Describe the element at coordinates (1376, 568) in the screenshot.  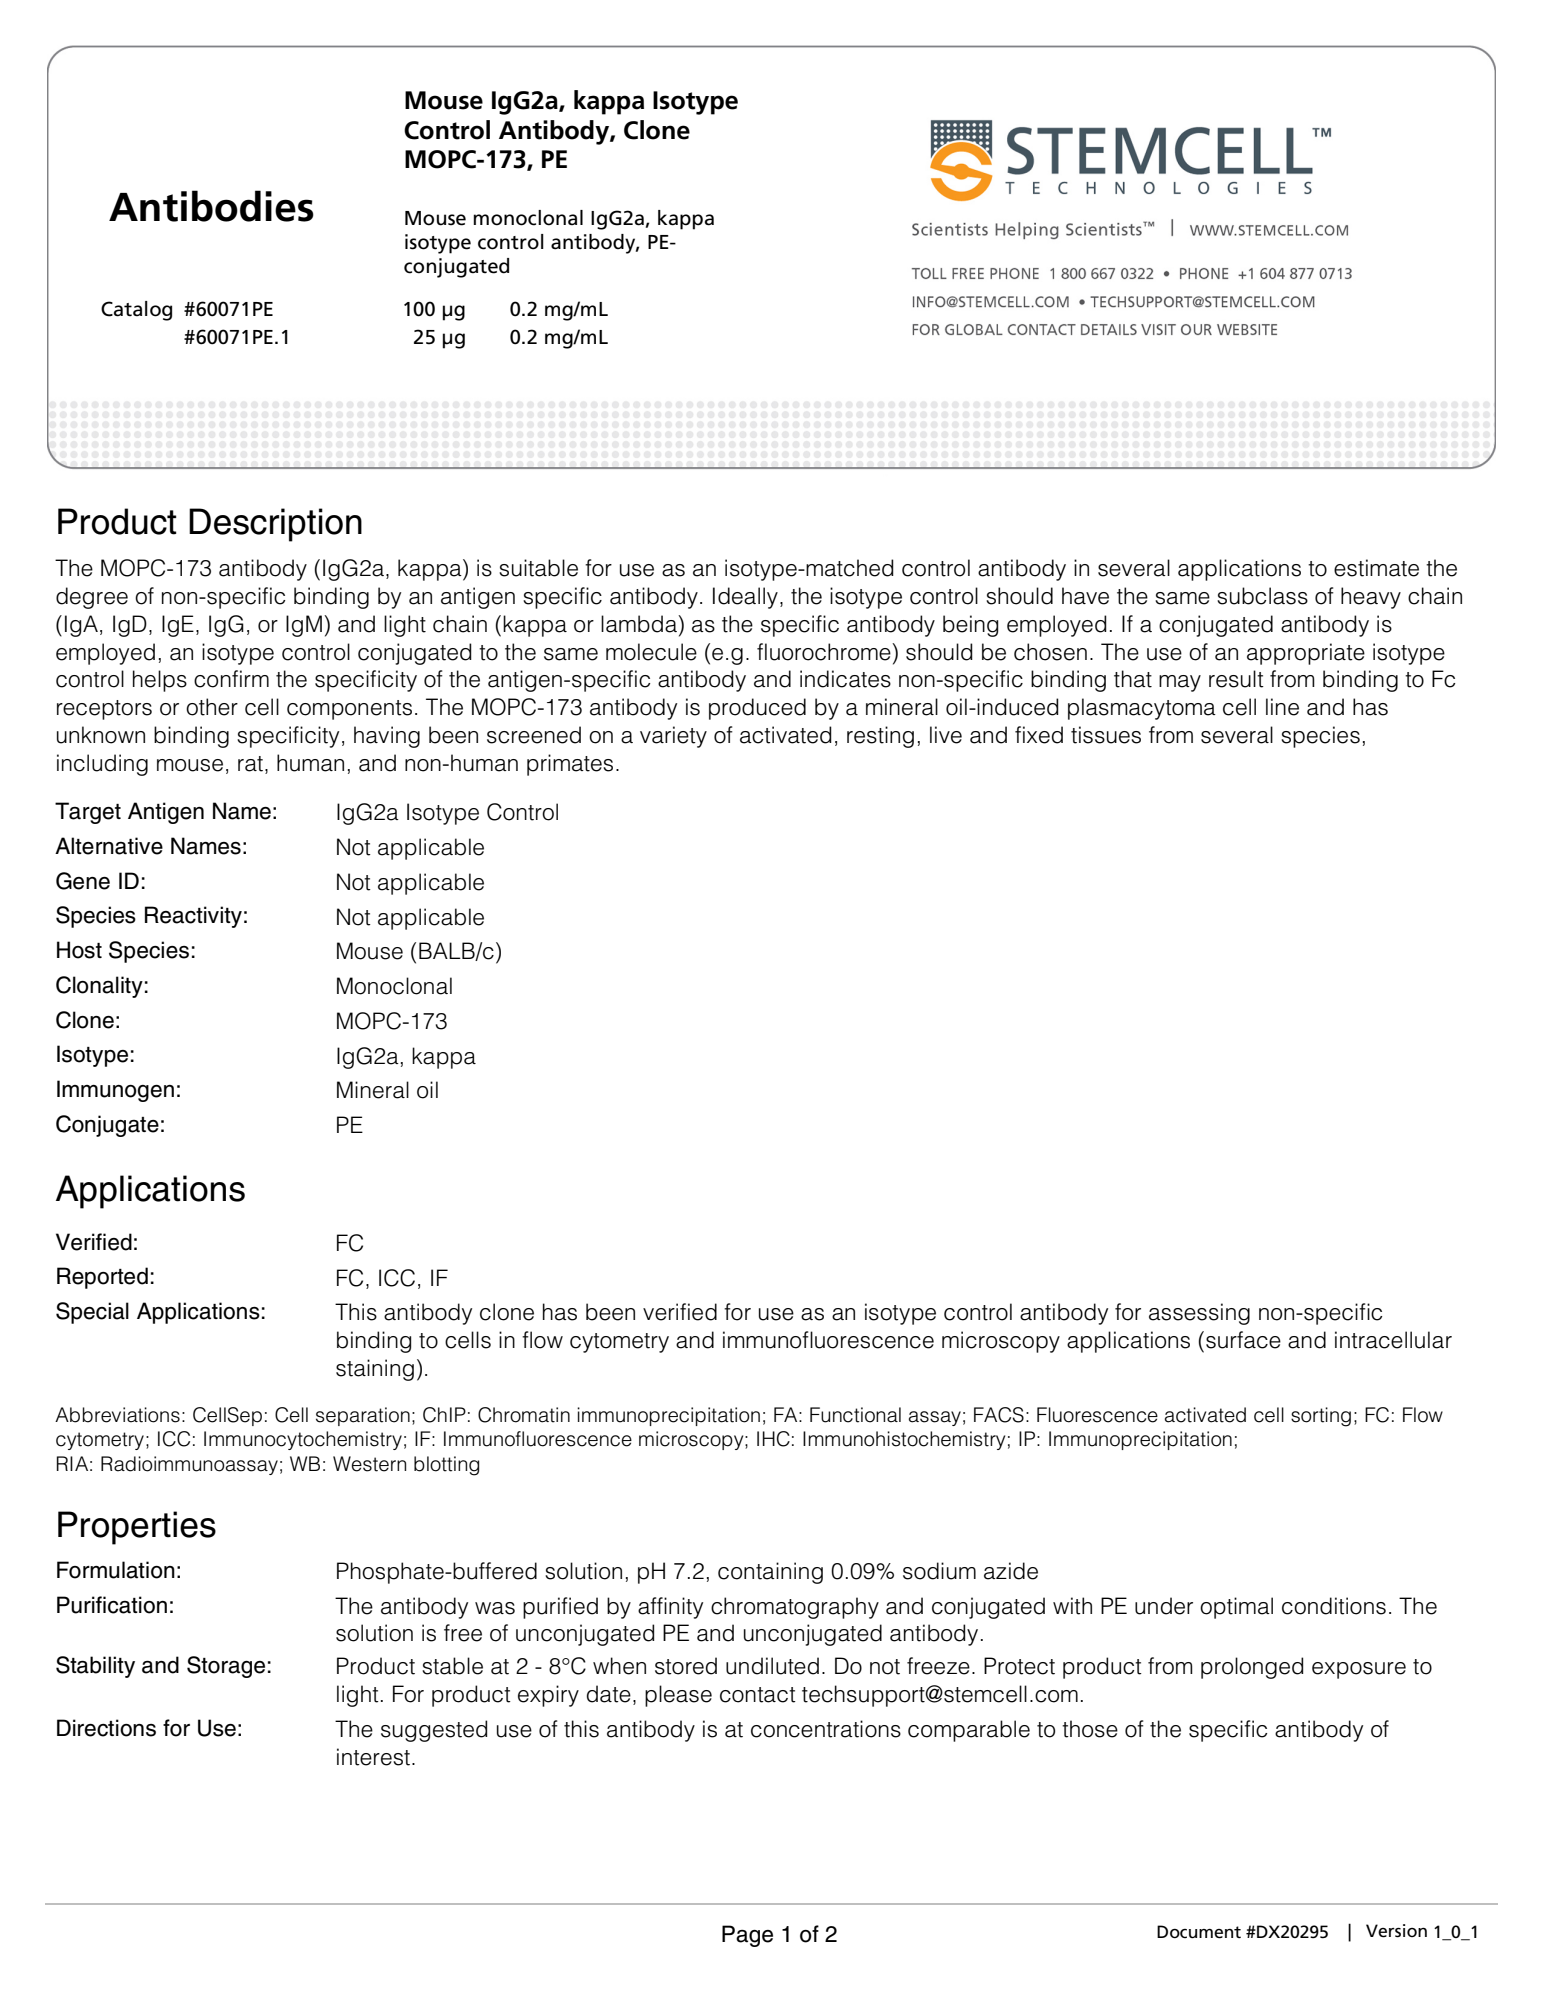
I see `estimate` at that location.
